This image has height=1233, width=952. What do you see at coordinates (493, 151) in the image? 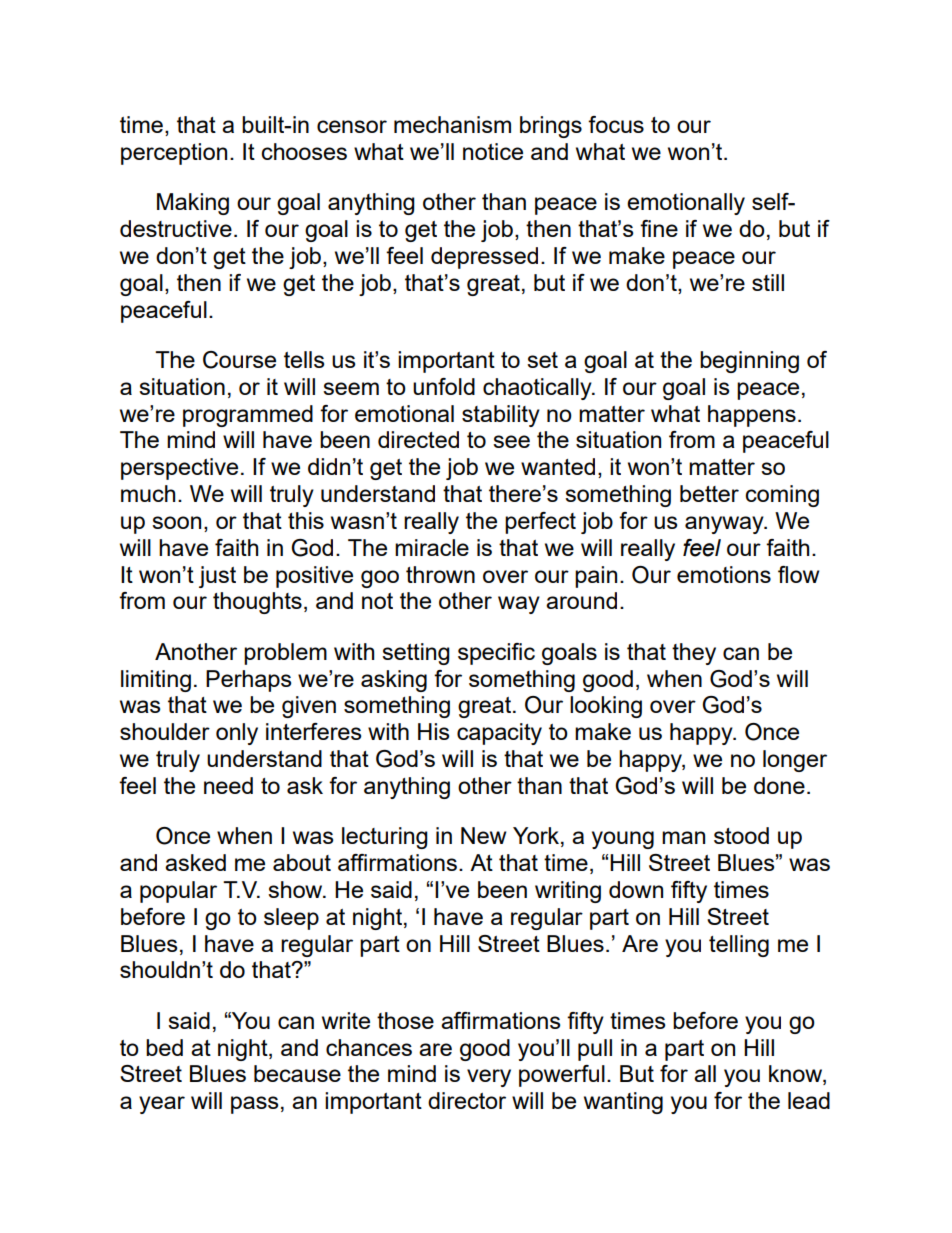
I see `notice` at bounding box center [493, 151].
